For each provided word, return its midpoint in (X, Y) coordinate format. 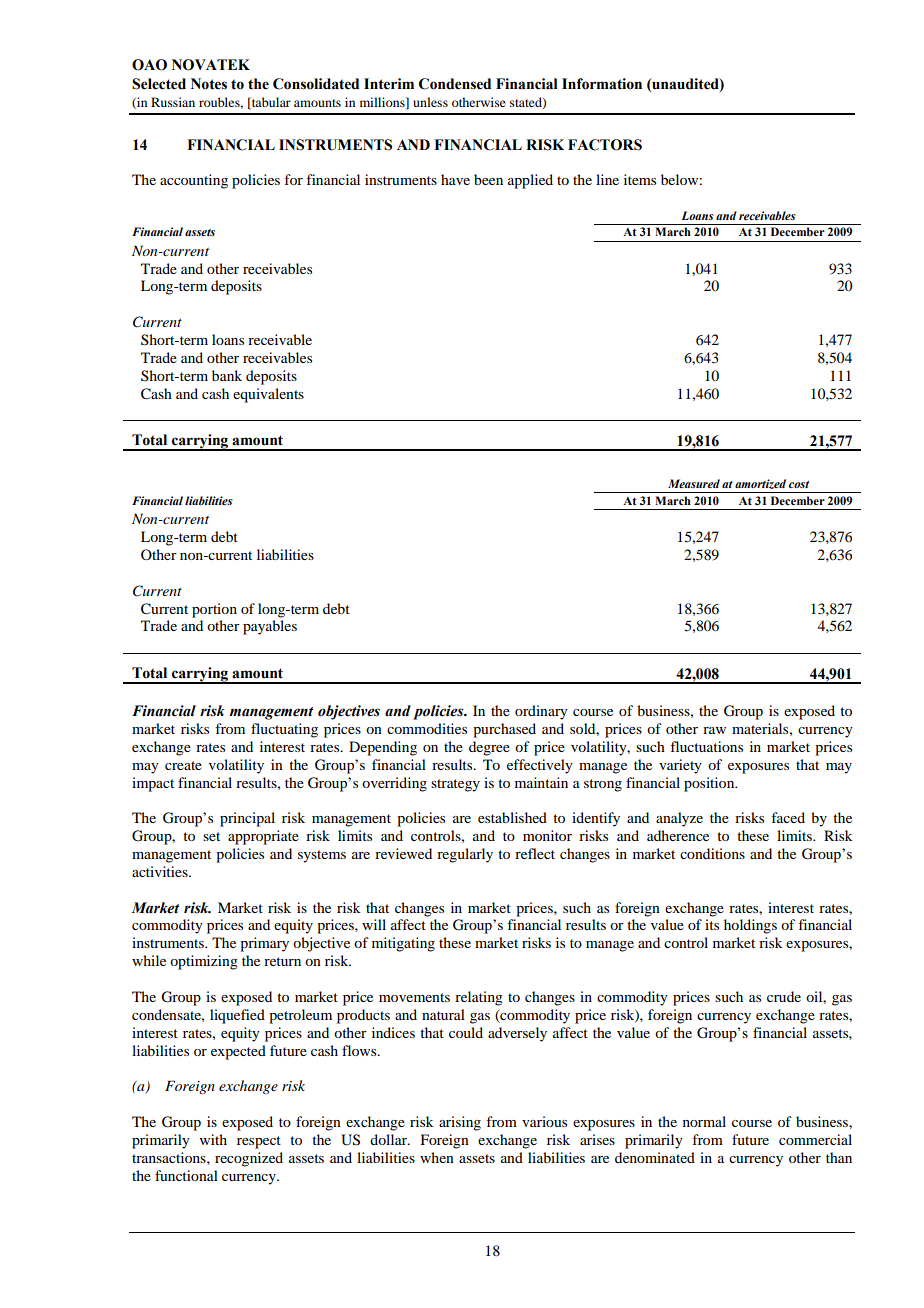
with (213, 1139)
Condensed (455, 84)
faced (788, 817)
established (512, 817)
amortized (760, 484)
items (640, 179)
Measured (694, 483)
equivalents (268, 395)
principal (247, 819)
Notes (209, 84)
